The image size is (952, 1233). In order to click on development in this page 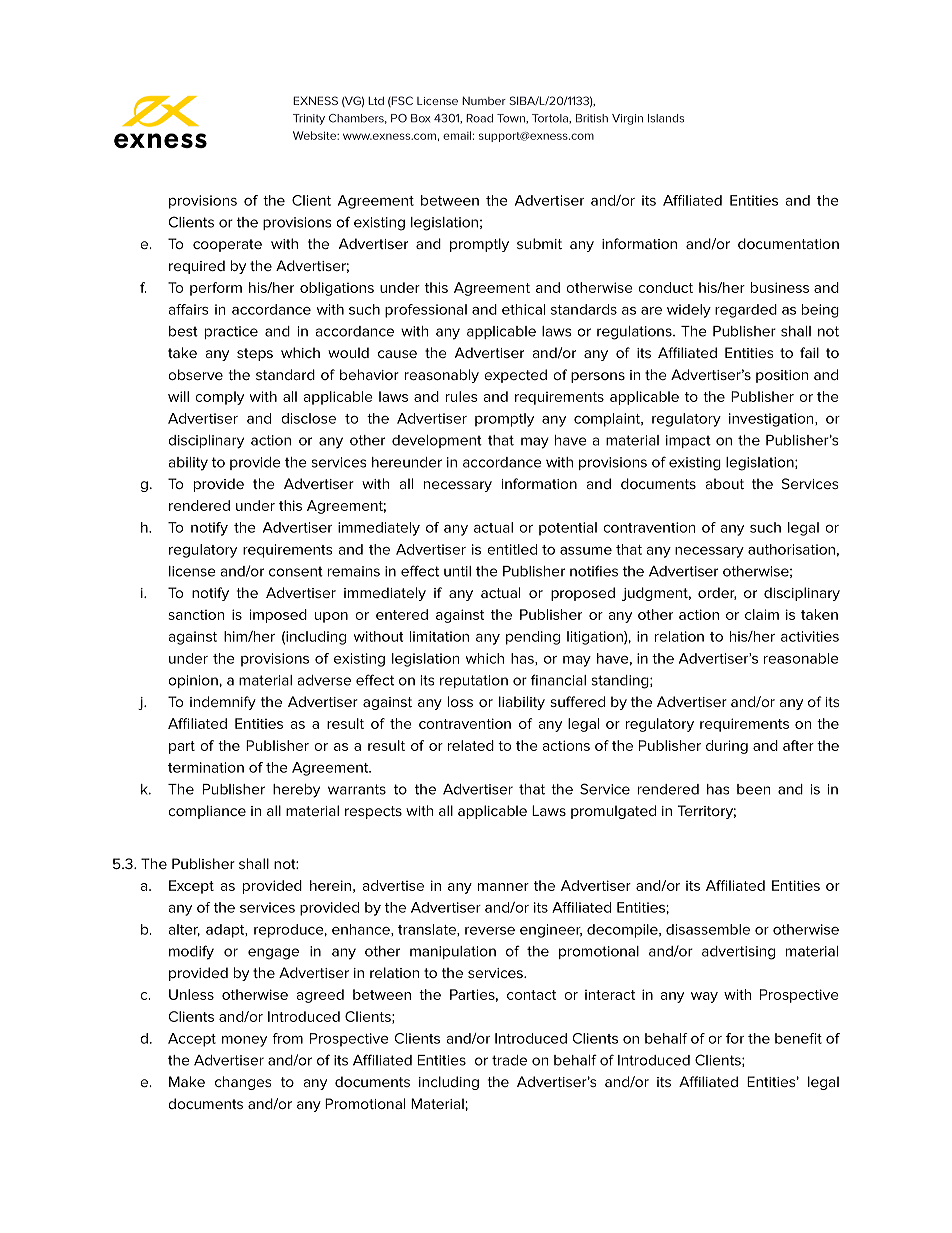, I will do `click(437, 441)`.
